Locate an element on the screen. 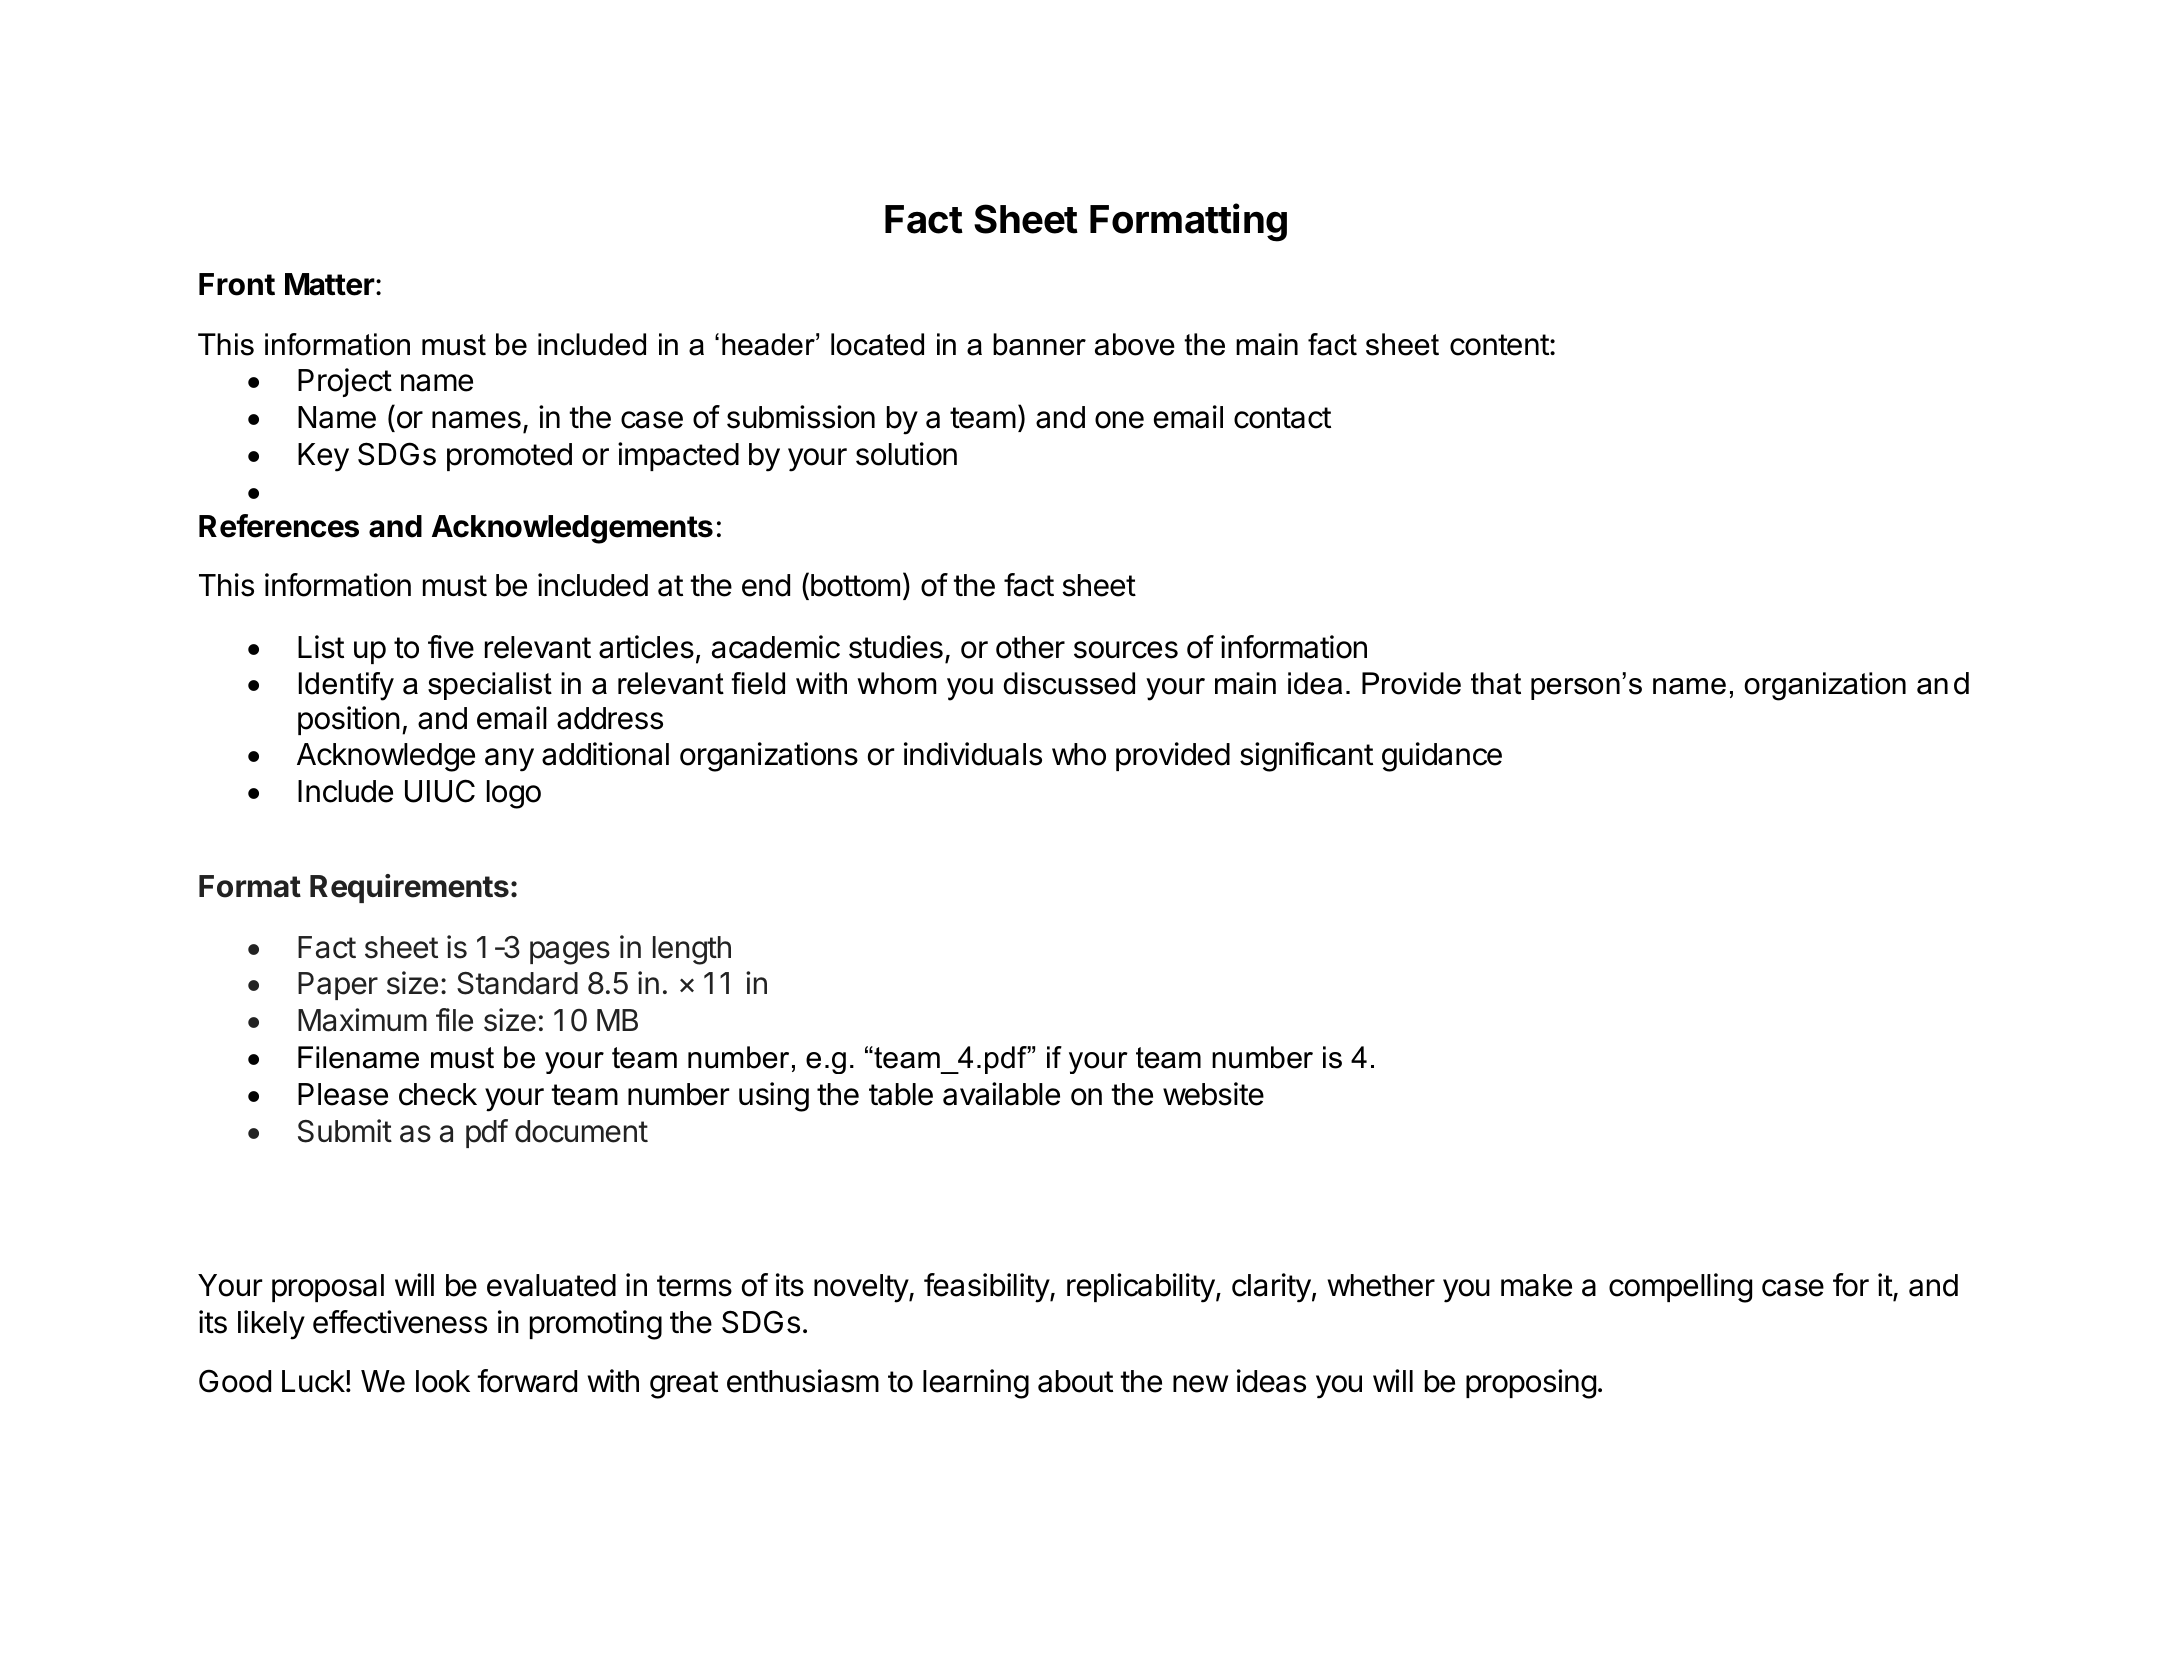 This screenshot has height=1679, width=2172. proposing is located at coordinates (1531, 1384).
